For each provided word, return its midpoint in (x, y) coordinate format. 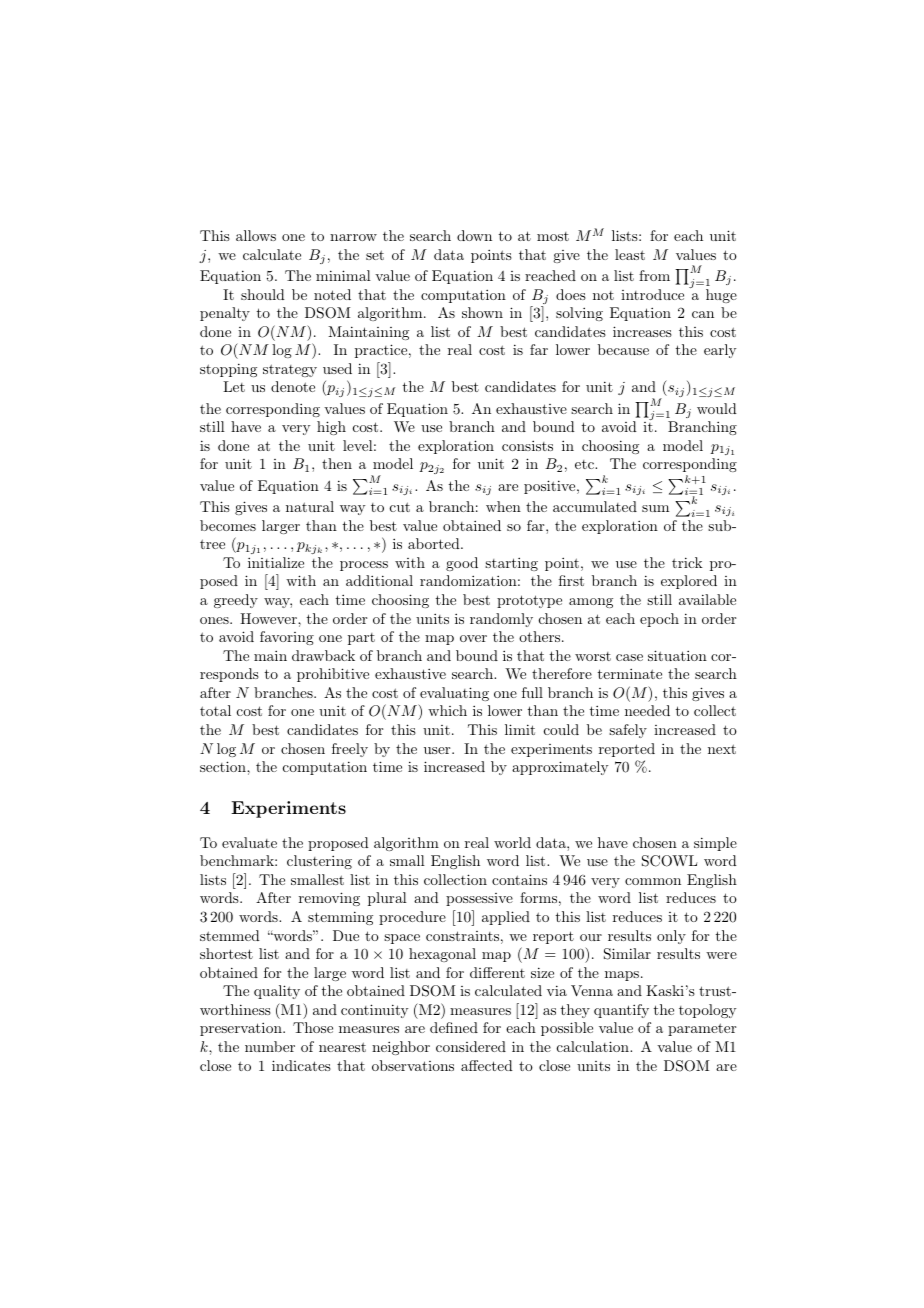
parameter (702, 1029)
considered (471, 1046)
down (474, 235)
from (654, 275)
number (270, 1046)
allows (256, 235)
